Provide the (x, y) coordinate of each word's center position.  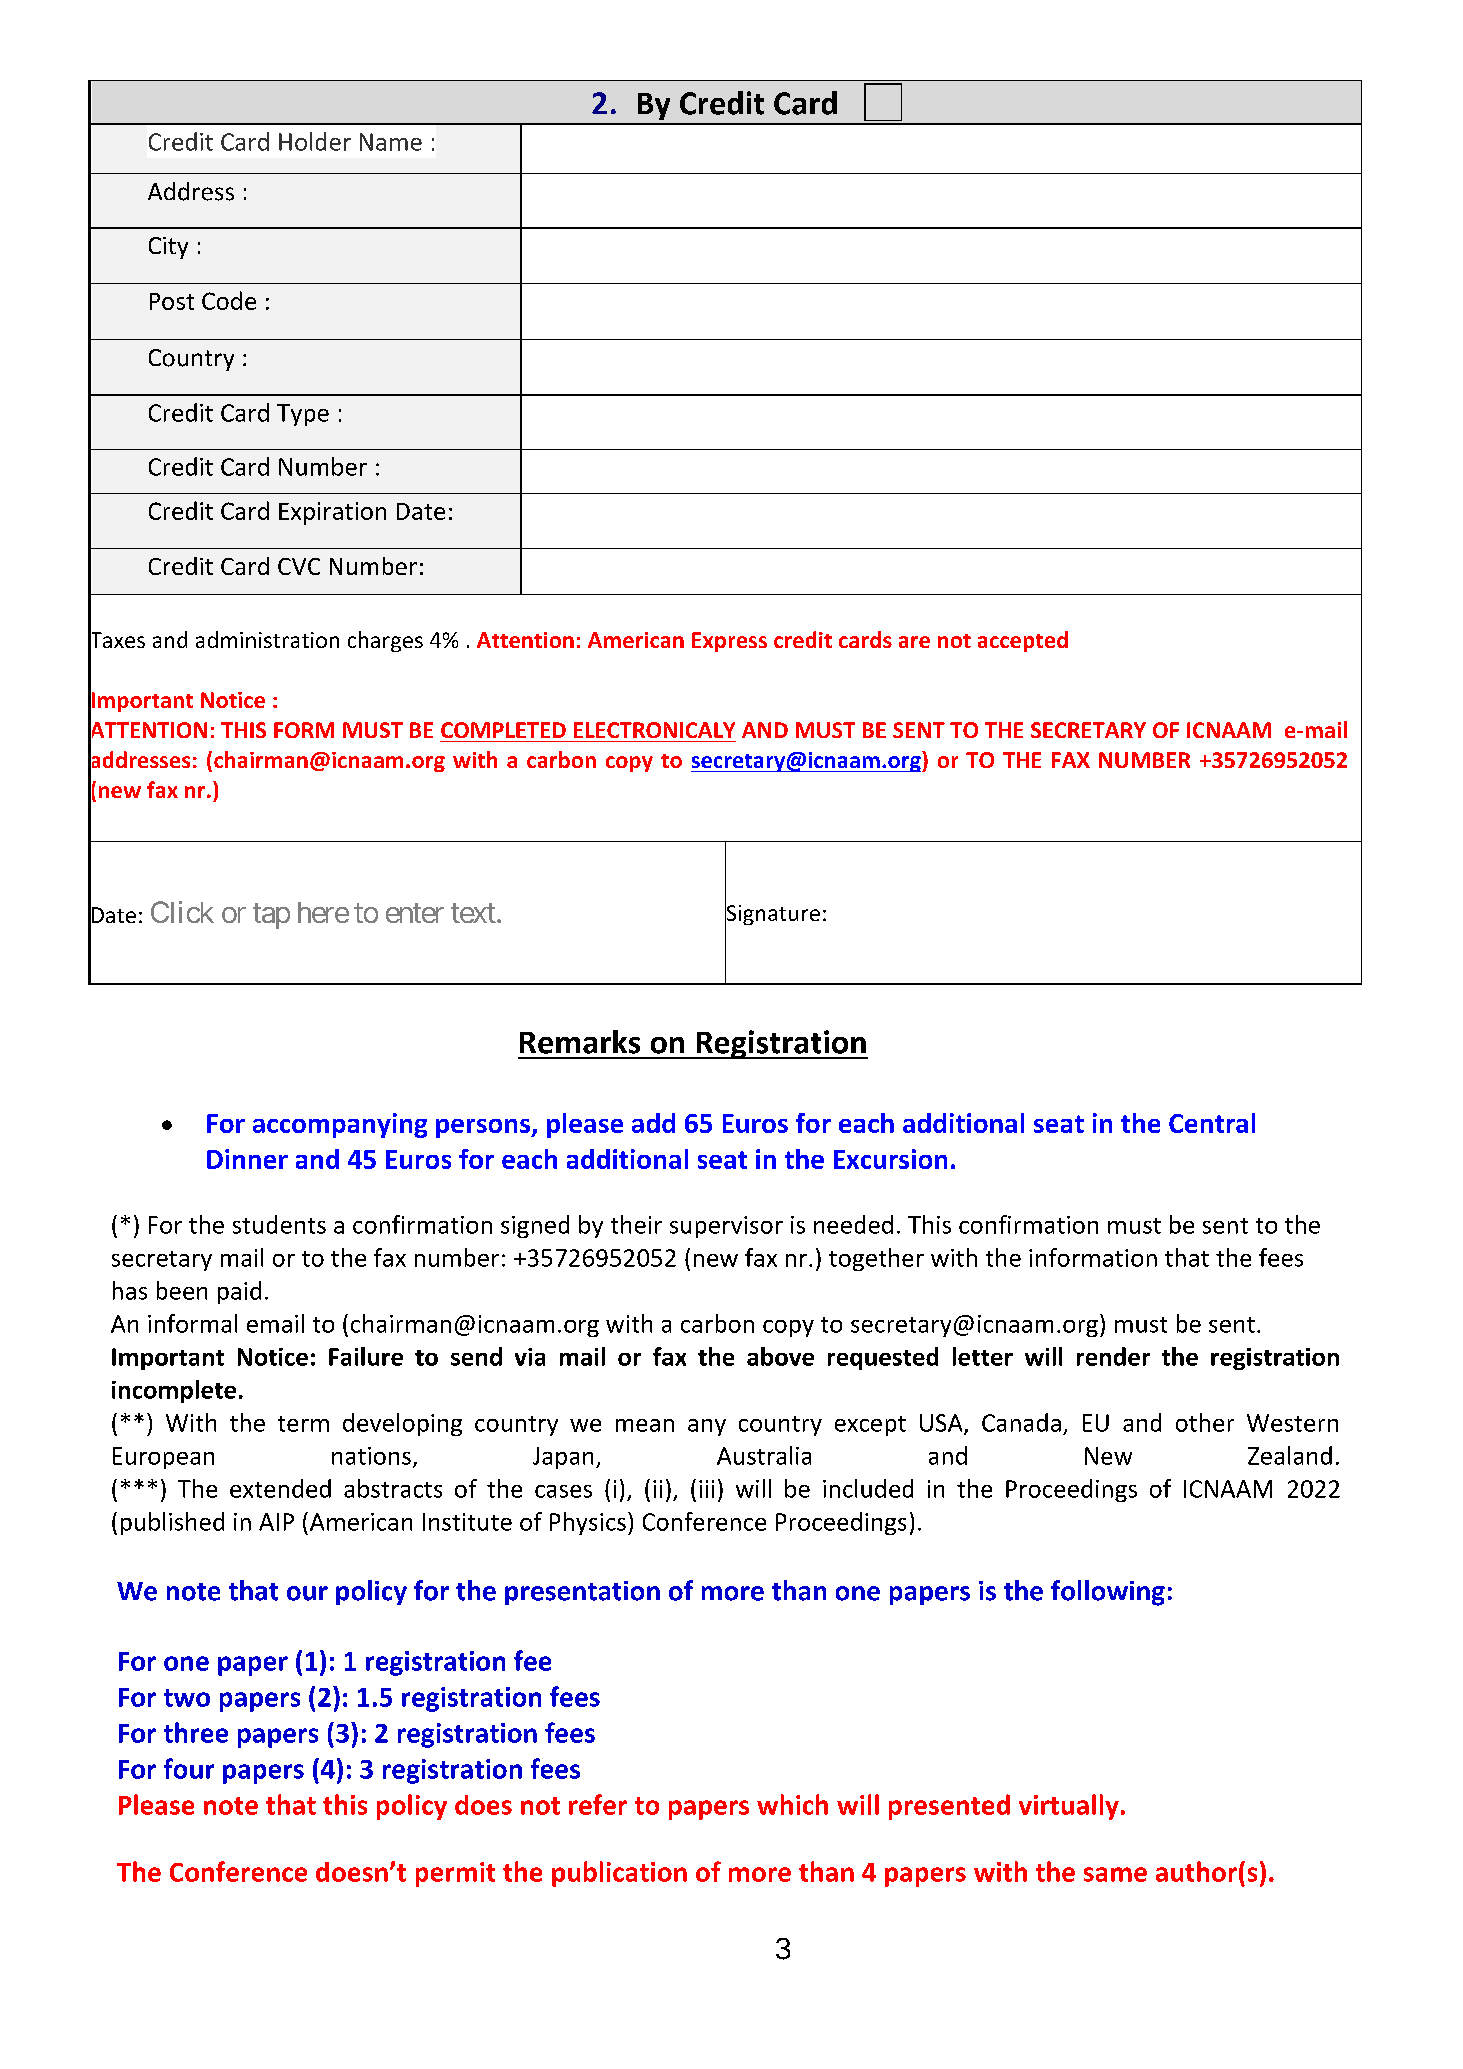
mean (645, 1425)
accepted (1023, 641)
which (792, 1804)
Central (1212, 1123)
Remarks (580, 1042)
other (1205, 1422)
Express (729, 642)
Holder (315, 141)
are (914, 642)
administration (267, 639)
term (303, 1424)
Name (391, 142)
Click (182, 912)
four (189, 1768)
